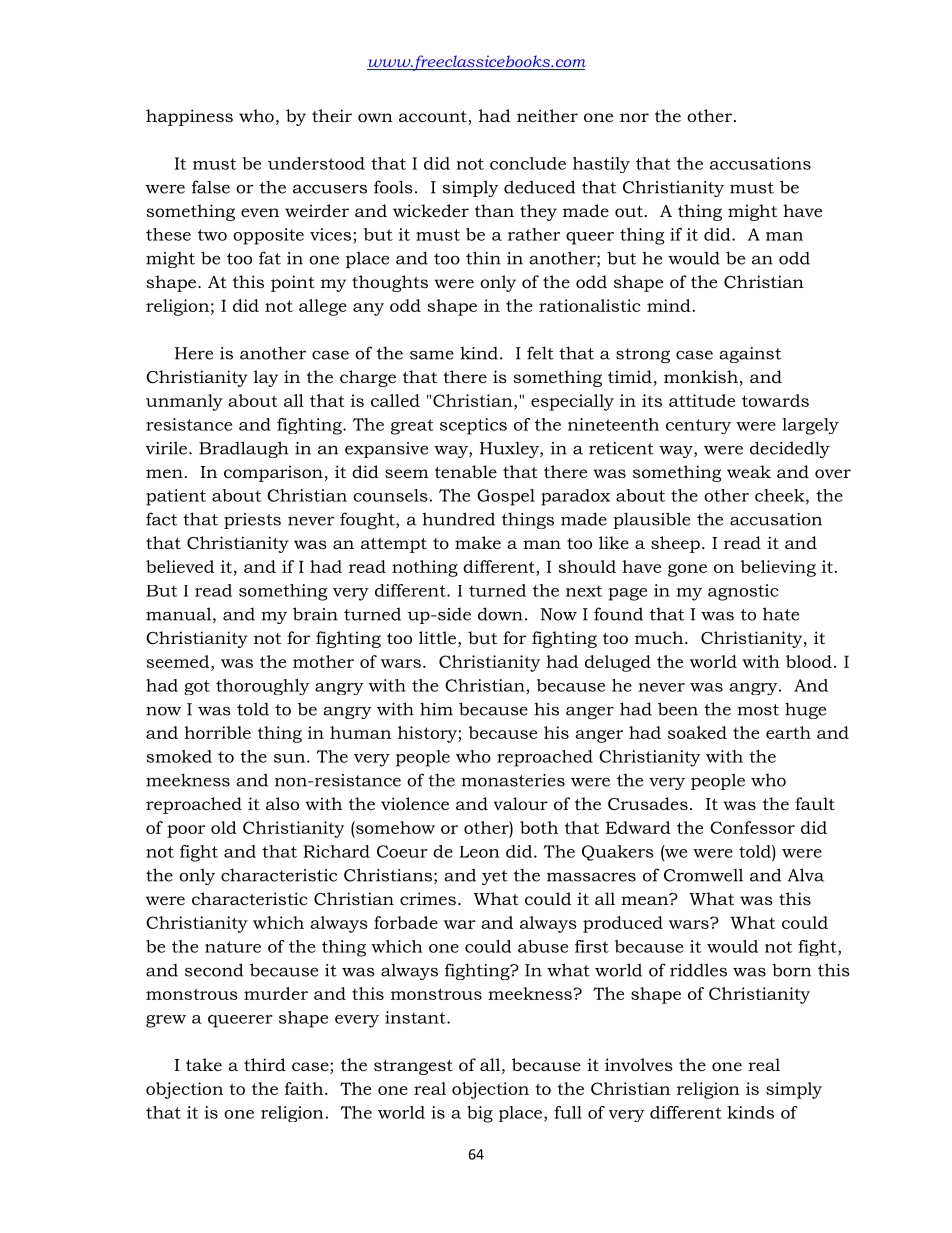 The width and height of the screenshot is (952, 1233). I want to click on lay, so click(266, 378).
